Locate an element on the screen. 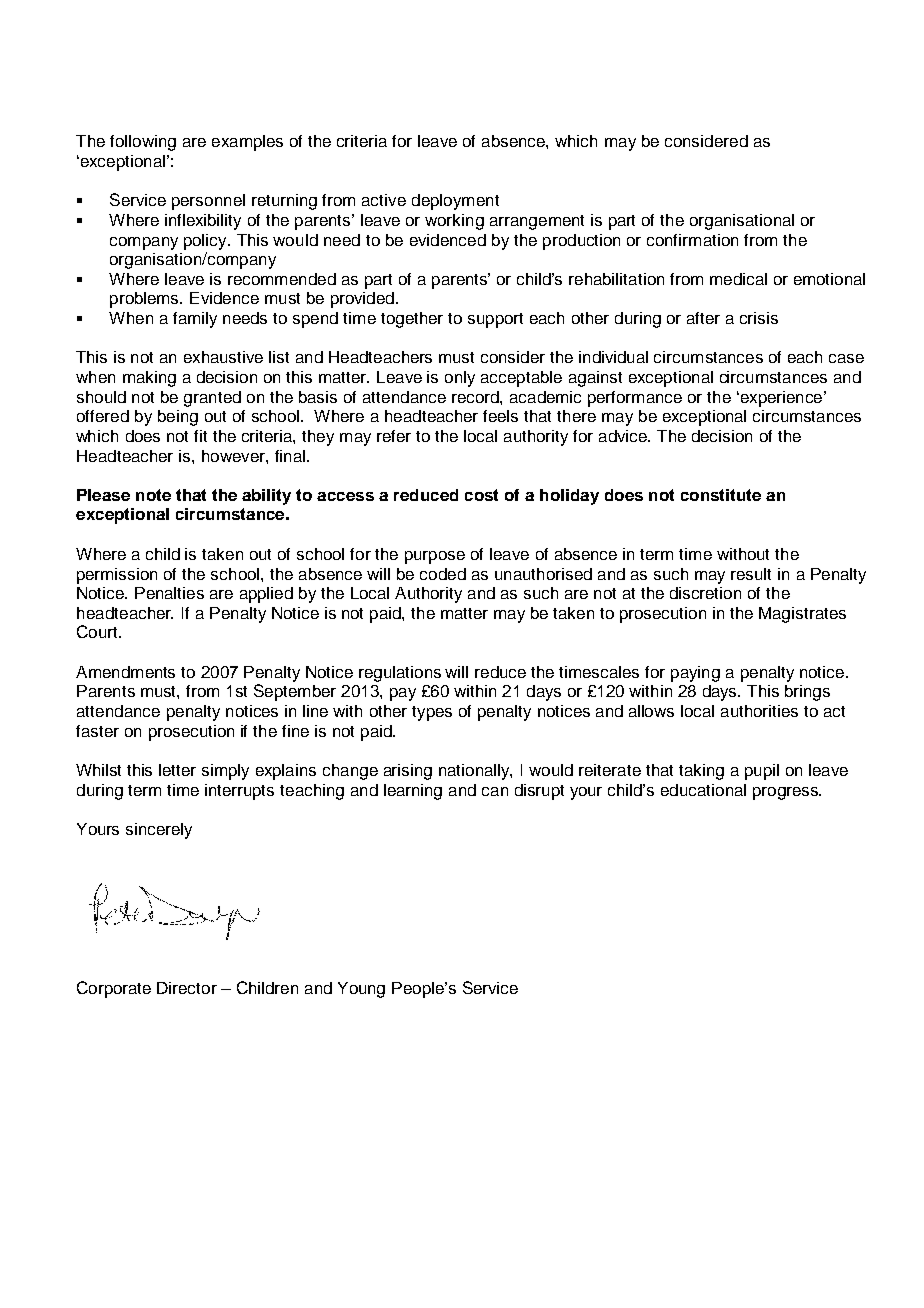 Image resolution: width=924 pixels, height=1308 pixels. regulations is located at coordinates (400, 674).
